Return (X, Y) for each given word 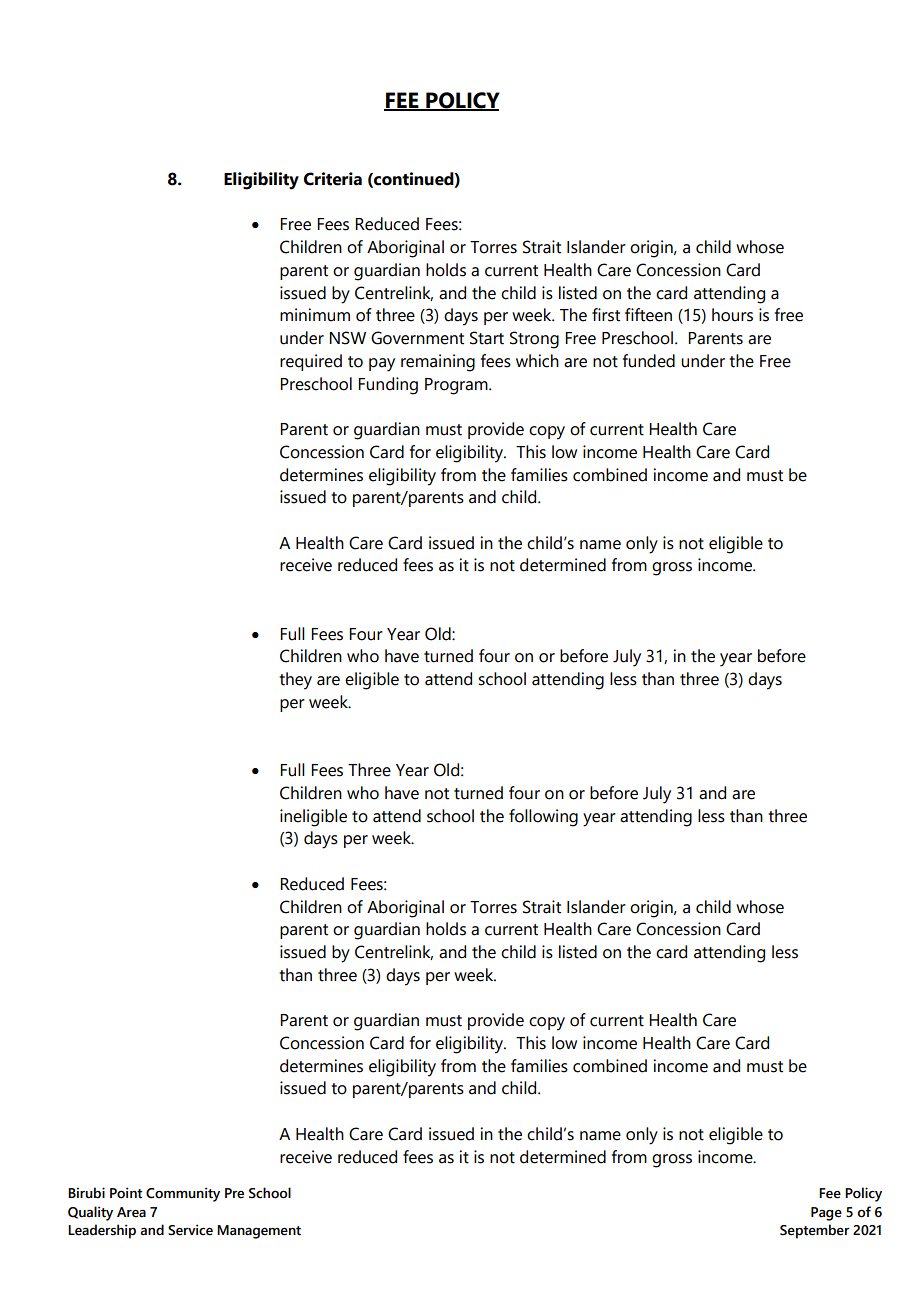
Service (190, 1230)
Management (259, 1232)
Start (487, 338)
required (311, 362)
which (537, 361)
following (543, 818)
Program (457, 386)
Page (826, 1214)
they (295, 681)
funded (649, 361)
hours (732, 315)
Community (183, 1194)
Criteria (333, 179)
